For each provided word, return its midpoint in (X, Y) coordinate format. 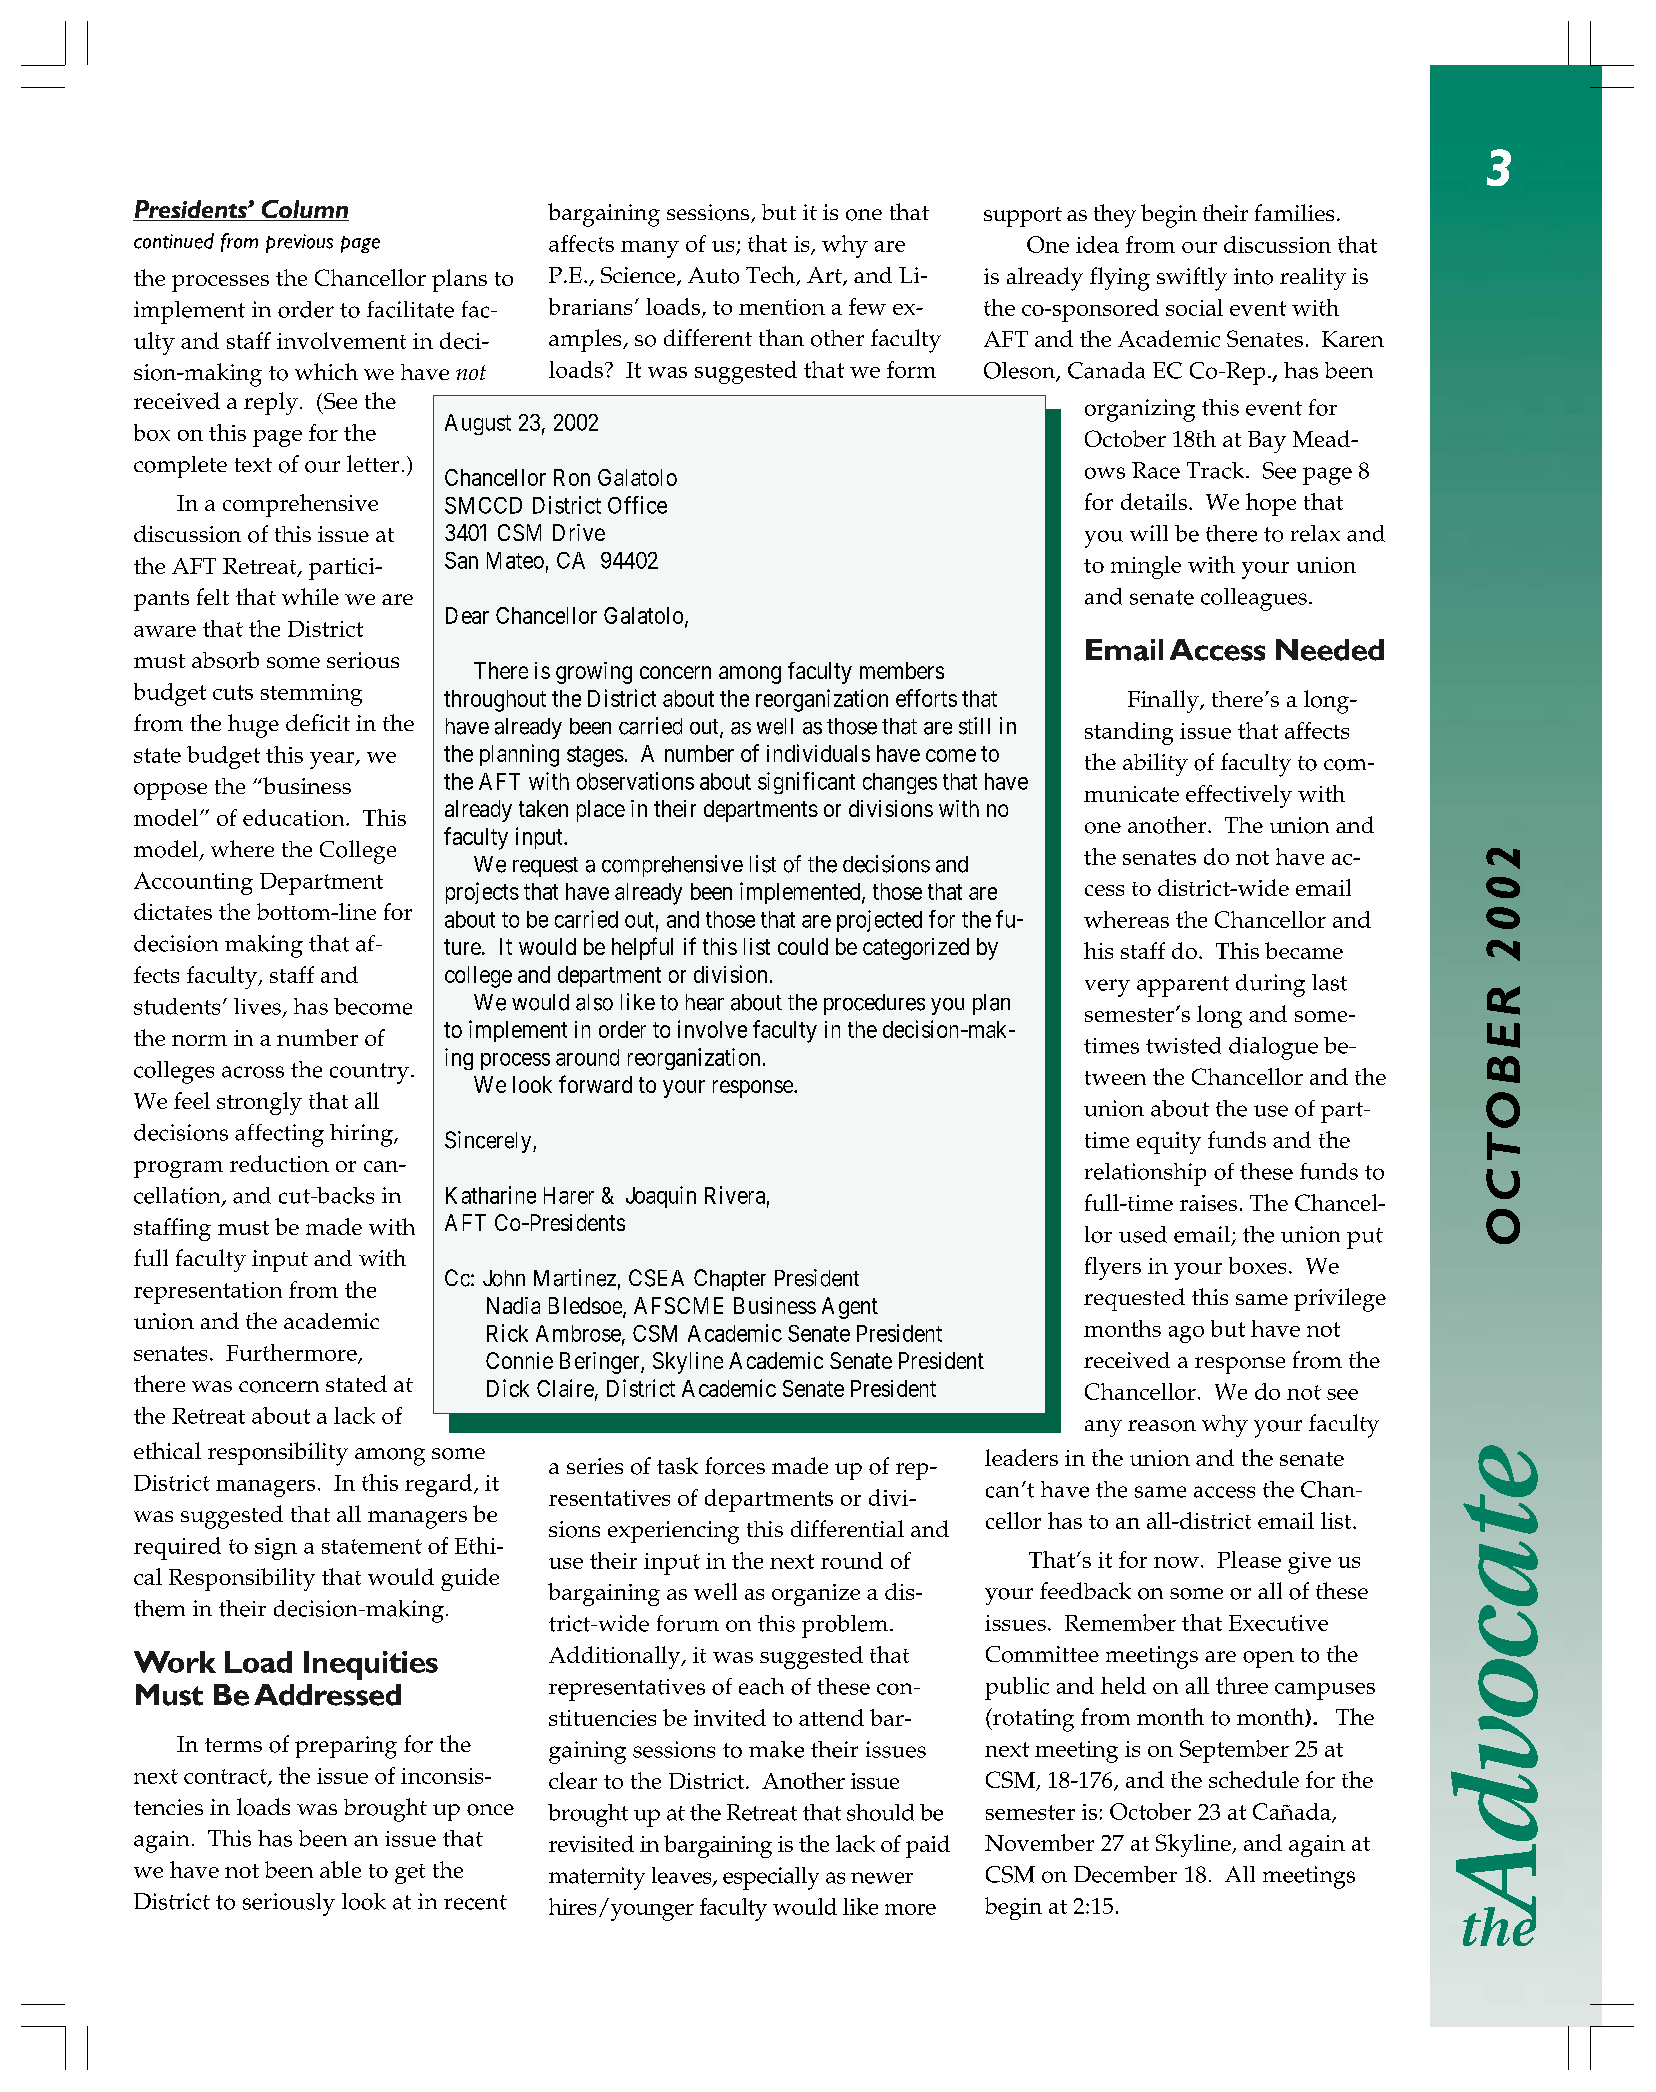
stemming (311, 695)
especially (771, 1878)
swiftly (1192, 279)
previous (299, 243)
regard (440, 1485)
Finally (1164, 701)
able (340, 1869)
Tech (771, 276)
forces (735, 1466)
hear (705, 1002)
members (902, 670)
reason (1162, 1426)
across (253, 1072)
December (1125, 1874)
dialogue (1273, 1048)
